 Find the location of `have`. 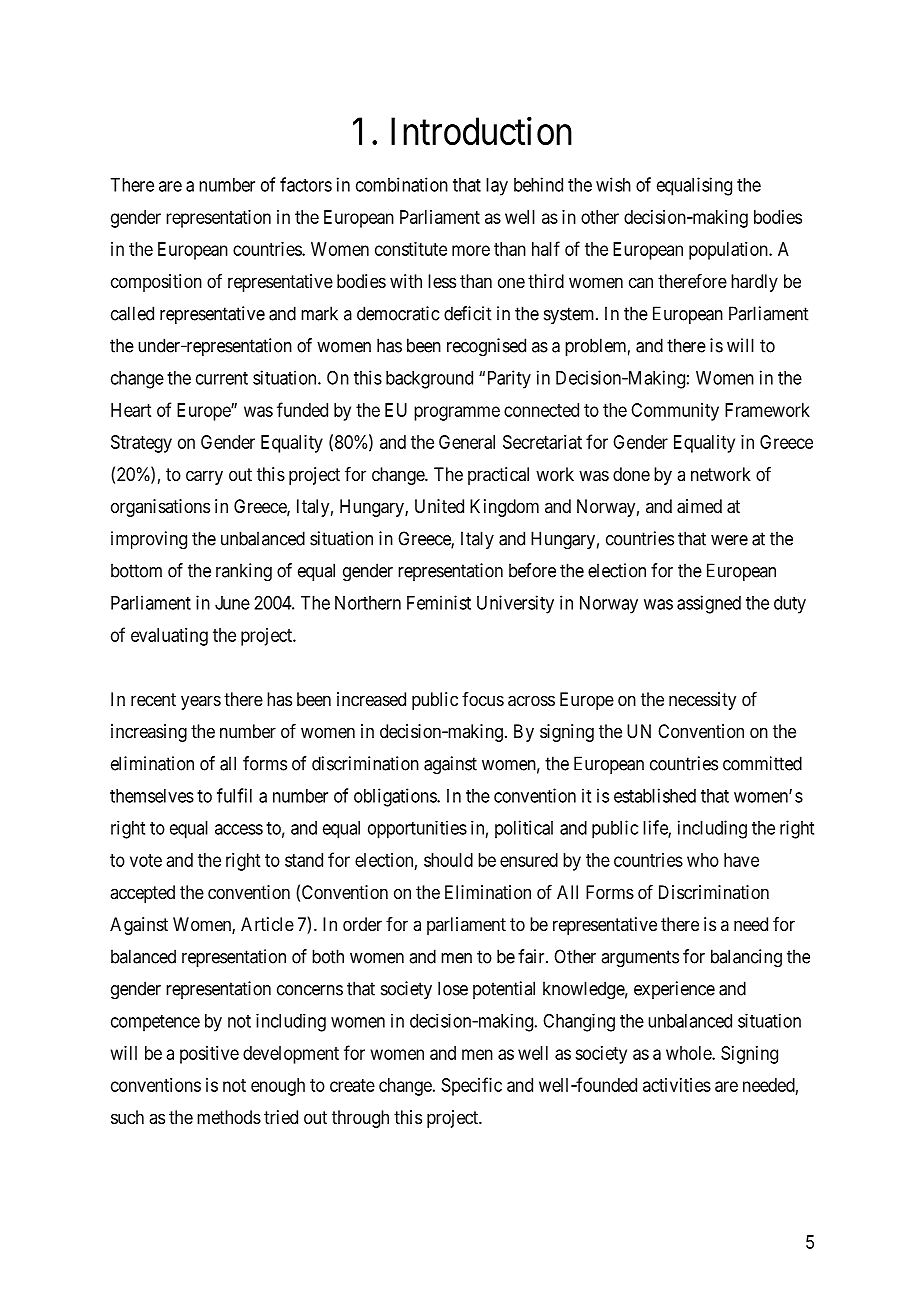

have is located at coordinates (741, 860).
